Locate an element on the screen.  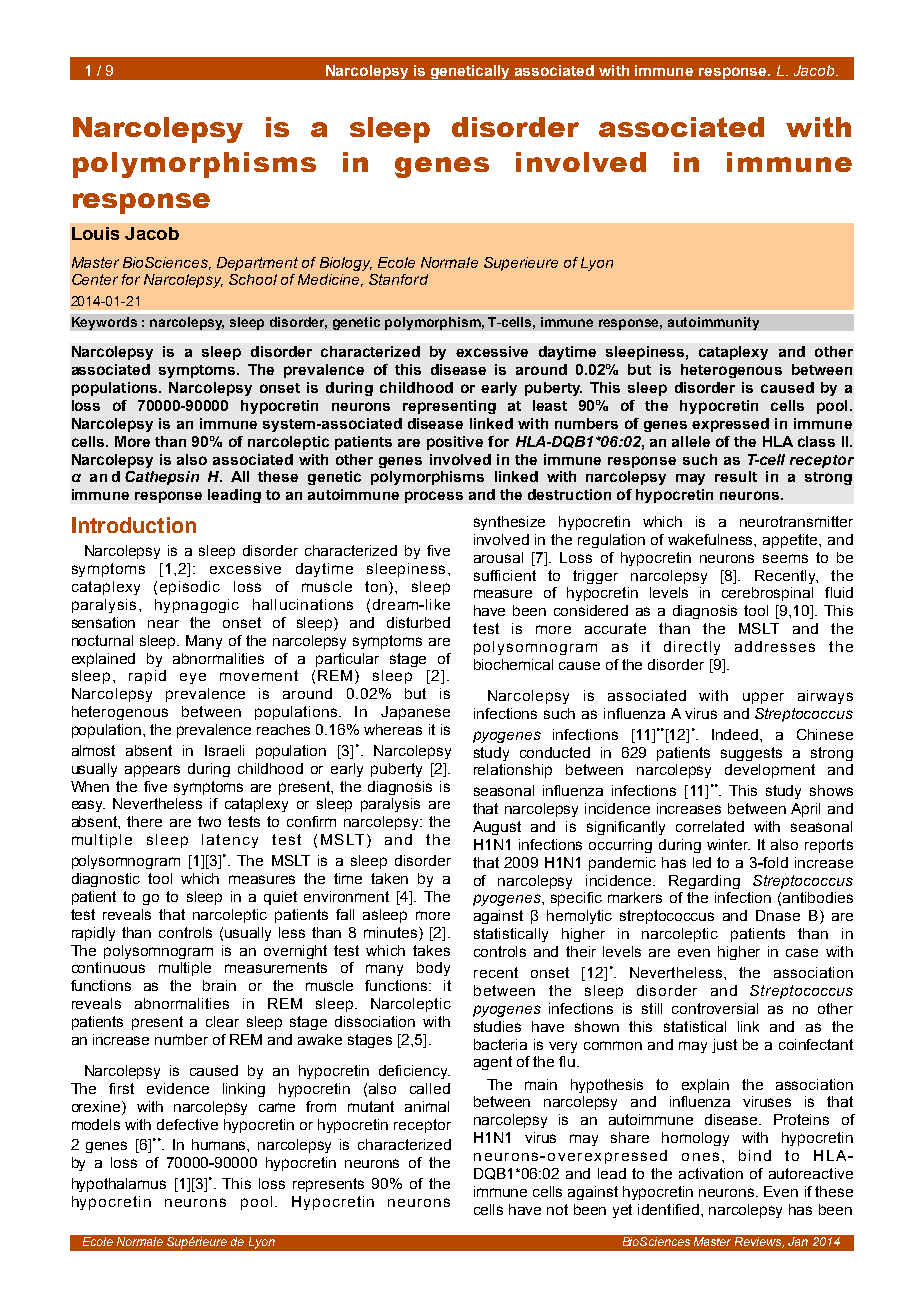
hypothalamus is located at coordinates (119, 1185).
